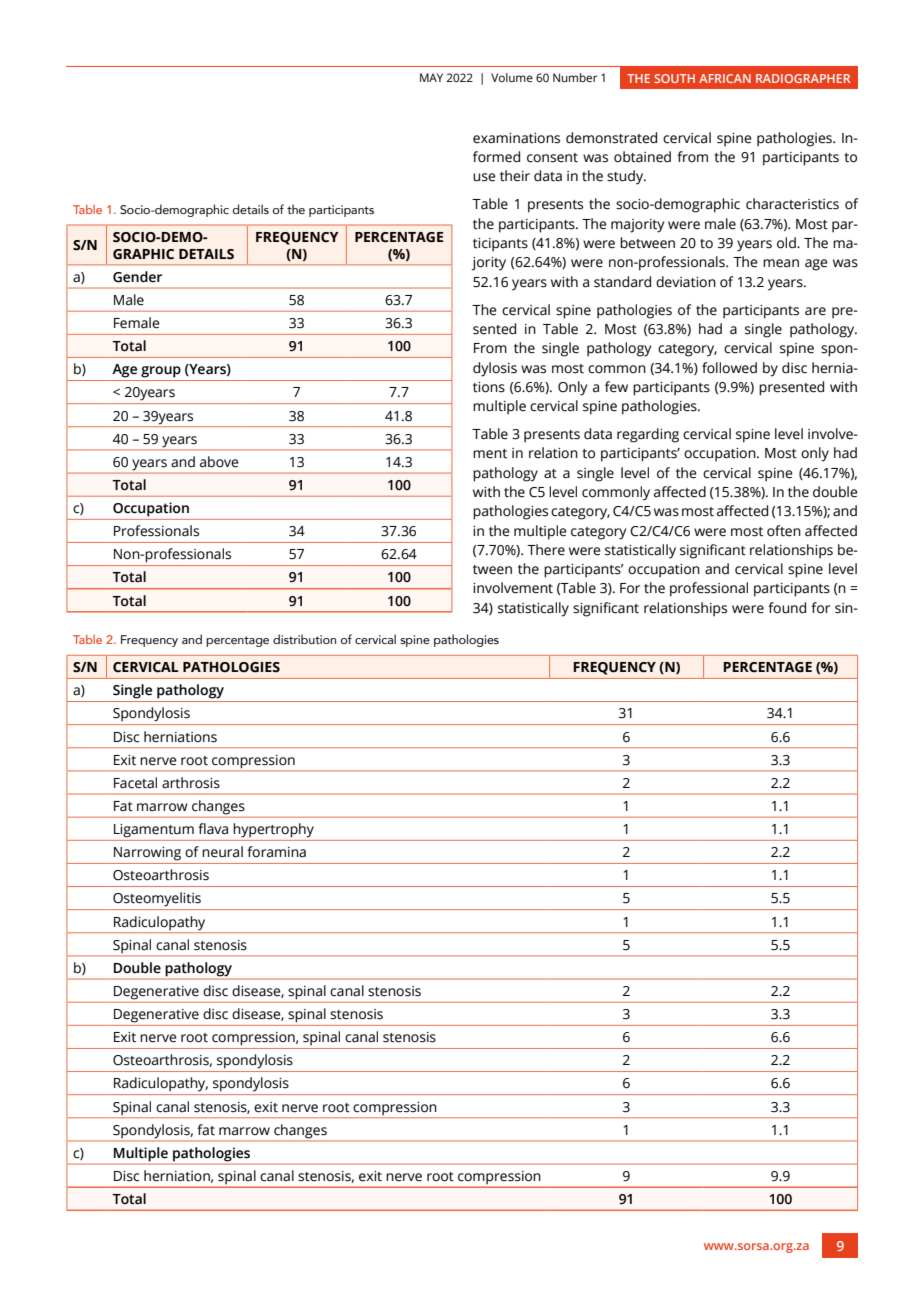 The height and width of the page is (1308, 924). I want to click on foramina, so click(276, 852).
